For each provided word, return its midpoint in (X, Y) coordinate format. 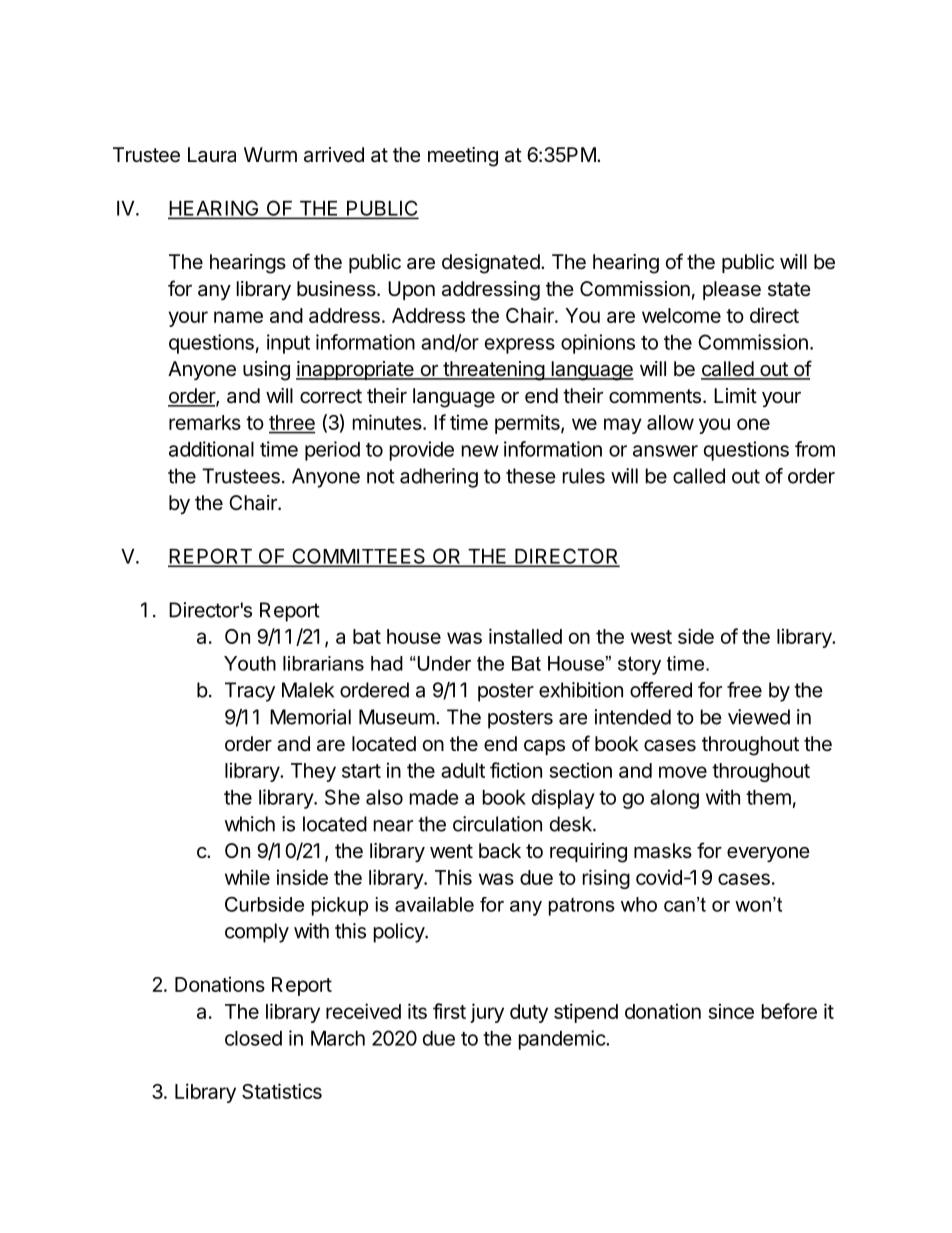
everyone (768, 854)
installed (525, 636)
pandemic (563, 1040)
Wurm (270, 154)
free (744, 690)
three (292, 424)
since (731, 1011)
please (732, 290)
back (500, 851)
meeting (463, 157)
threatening (493, 371)
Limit (735, 395)
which (250, 824)
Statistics (282, 1091)
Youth (250, 663)
